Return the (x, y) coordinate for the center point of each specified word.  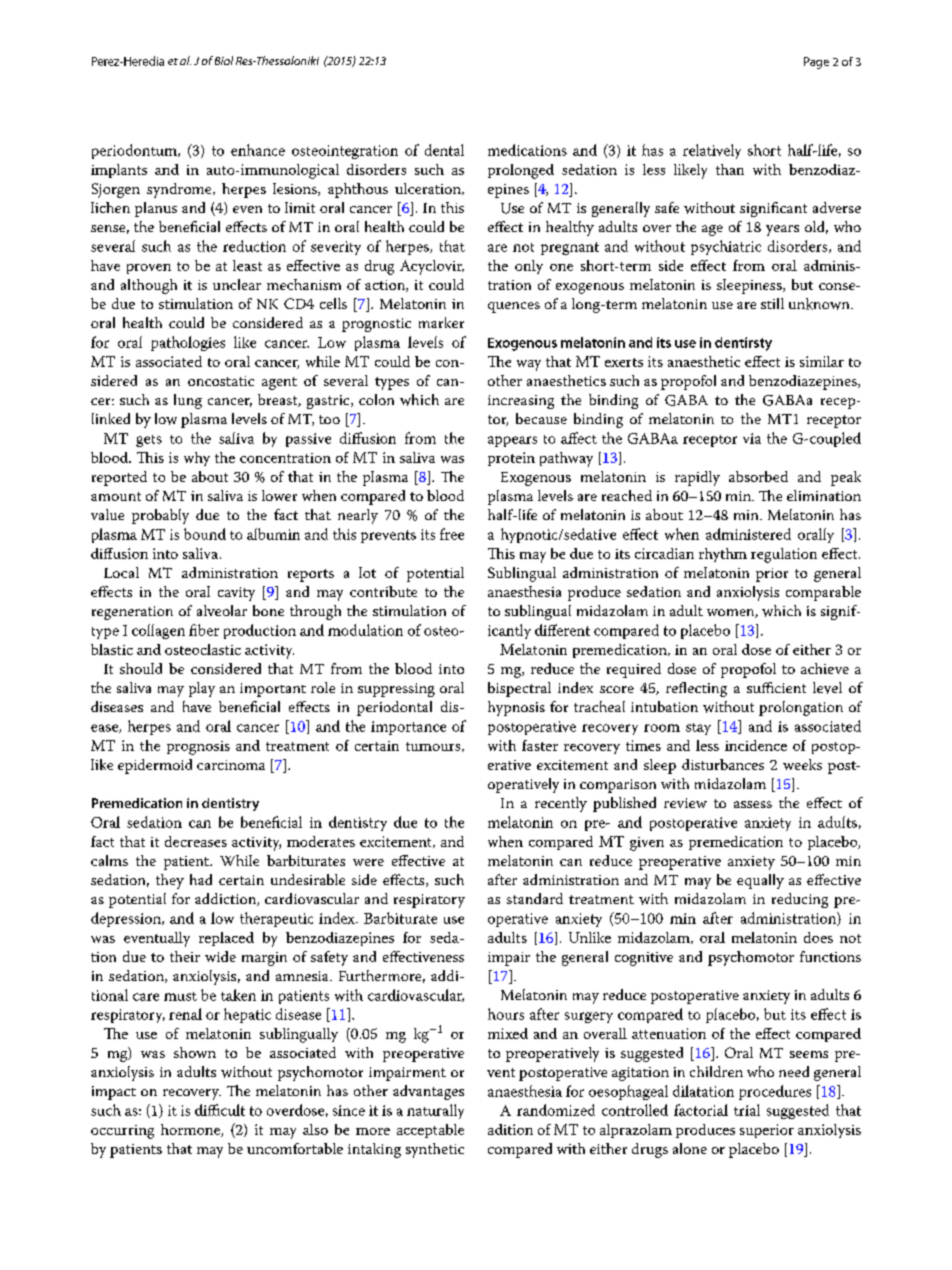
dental (444, 150)
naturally (435, 1111)
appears (512, 441)
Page (816, 63)
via (752, 438)
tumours (434, 747)
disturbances (723, 764)
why (197, 459)
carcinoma (231, 765)
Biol (224, 60)
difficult (220, 1110)
